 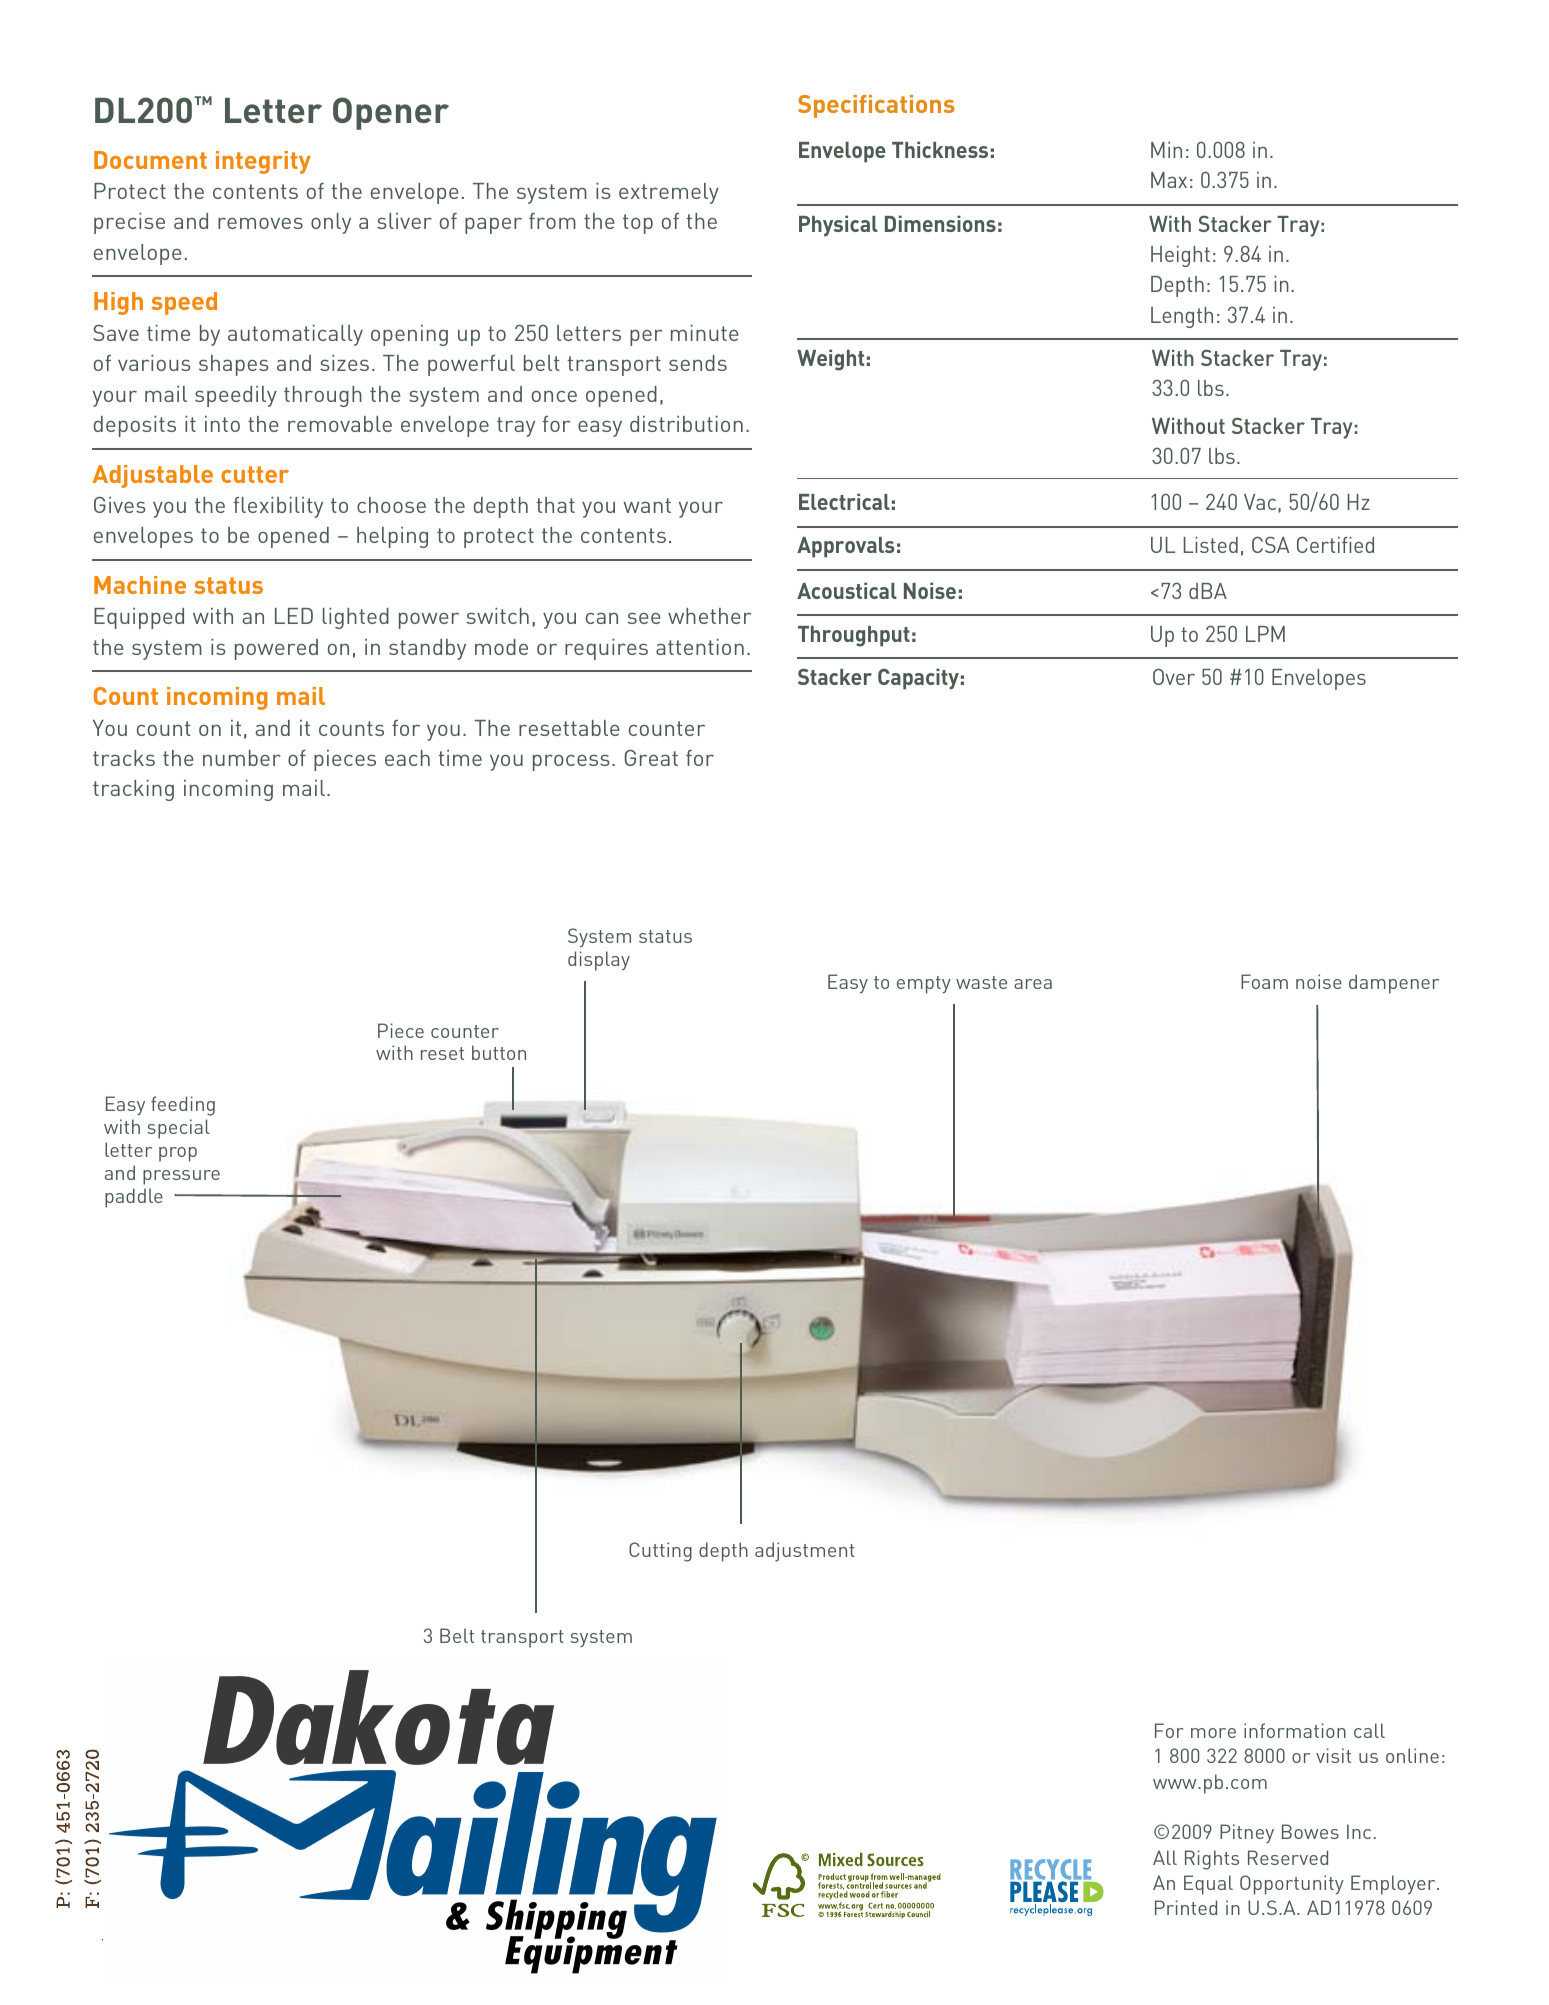 I want to click on Reserved, so click(x=1288, y=1857).
